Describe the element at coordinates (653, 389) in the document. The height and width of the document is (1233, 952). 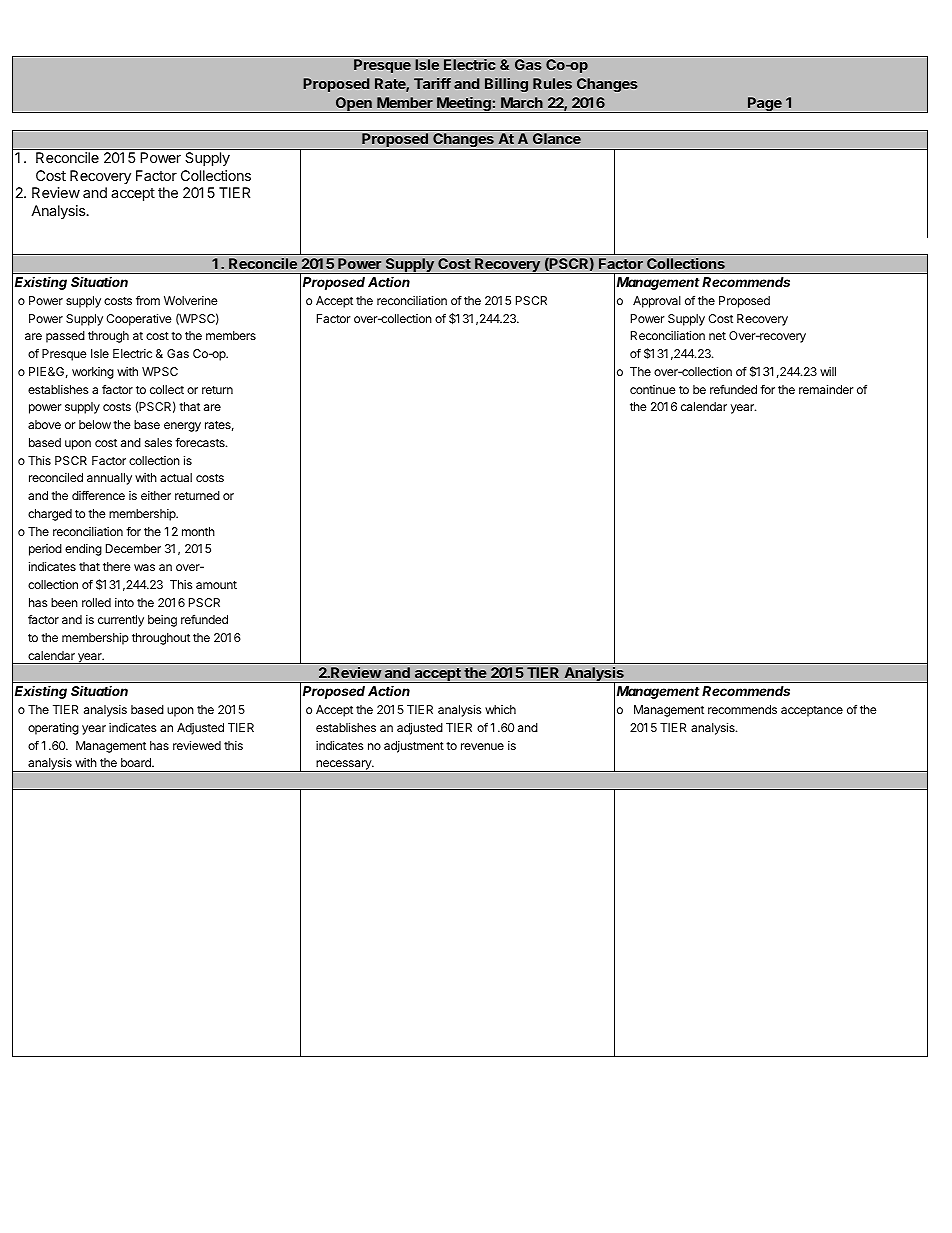
I see `continue` at that location.
